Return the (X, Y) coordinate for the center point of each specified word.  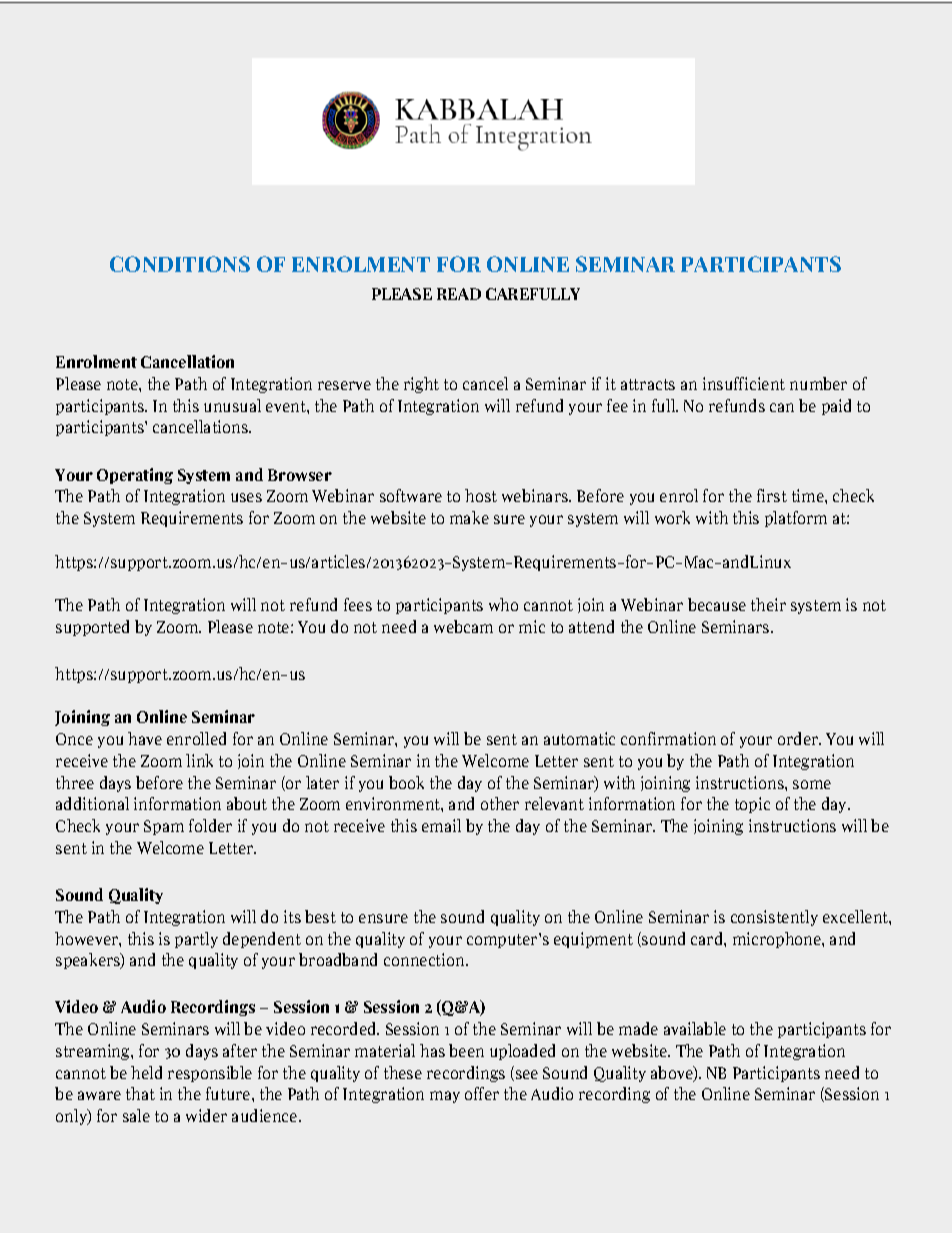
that (140, 1093)
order (799, 738)
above (673, 1074)
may (445, 1097)
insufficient (744, 383)
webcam (463, 626)
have (145, 738)
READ (459, 294)
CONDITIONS (180, 264)
